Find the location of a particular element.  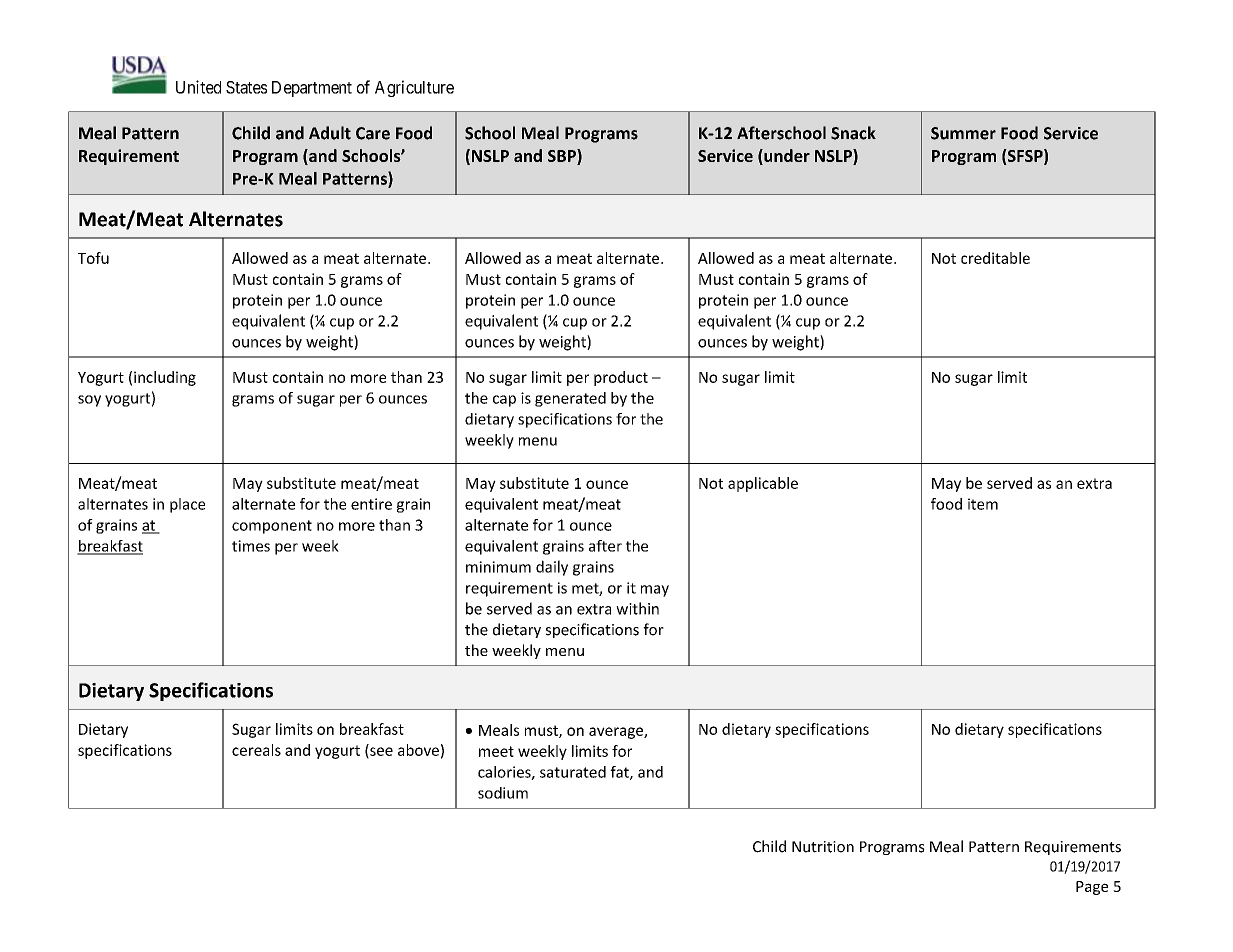

sodium is located at coordinates (503, 793).
